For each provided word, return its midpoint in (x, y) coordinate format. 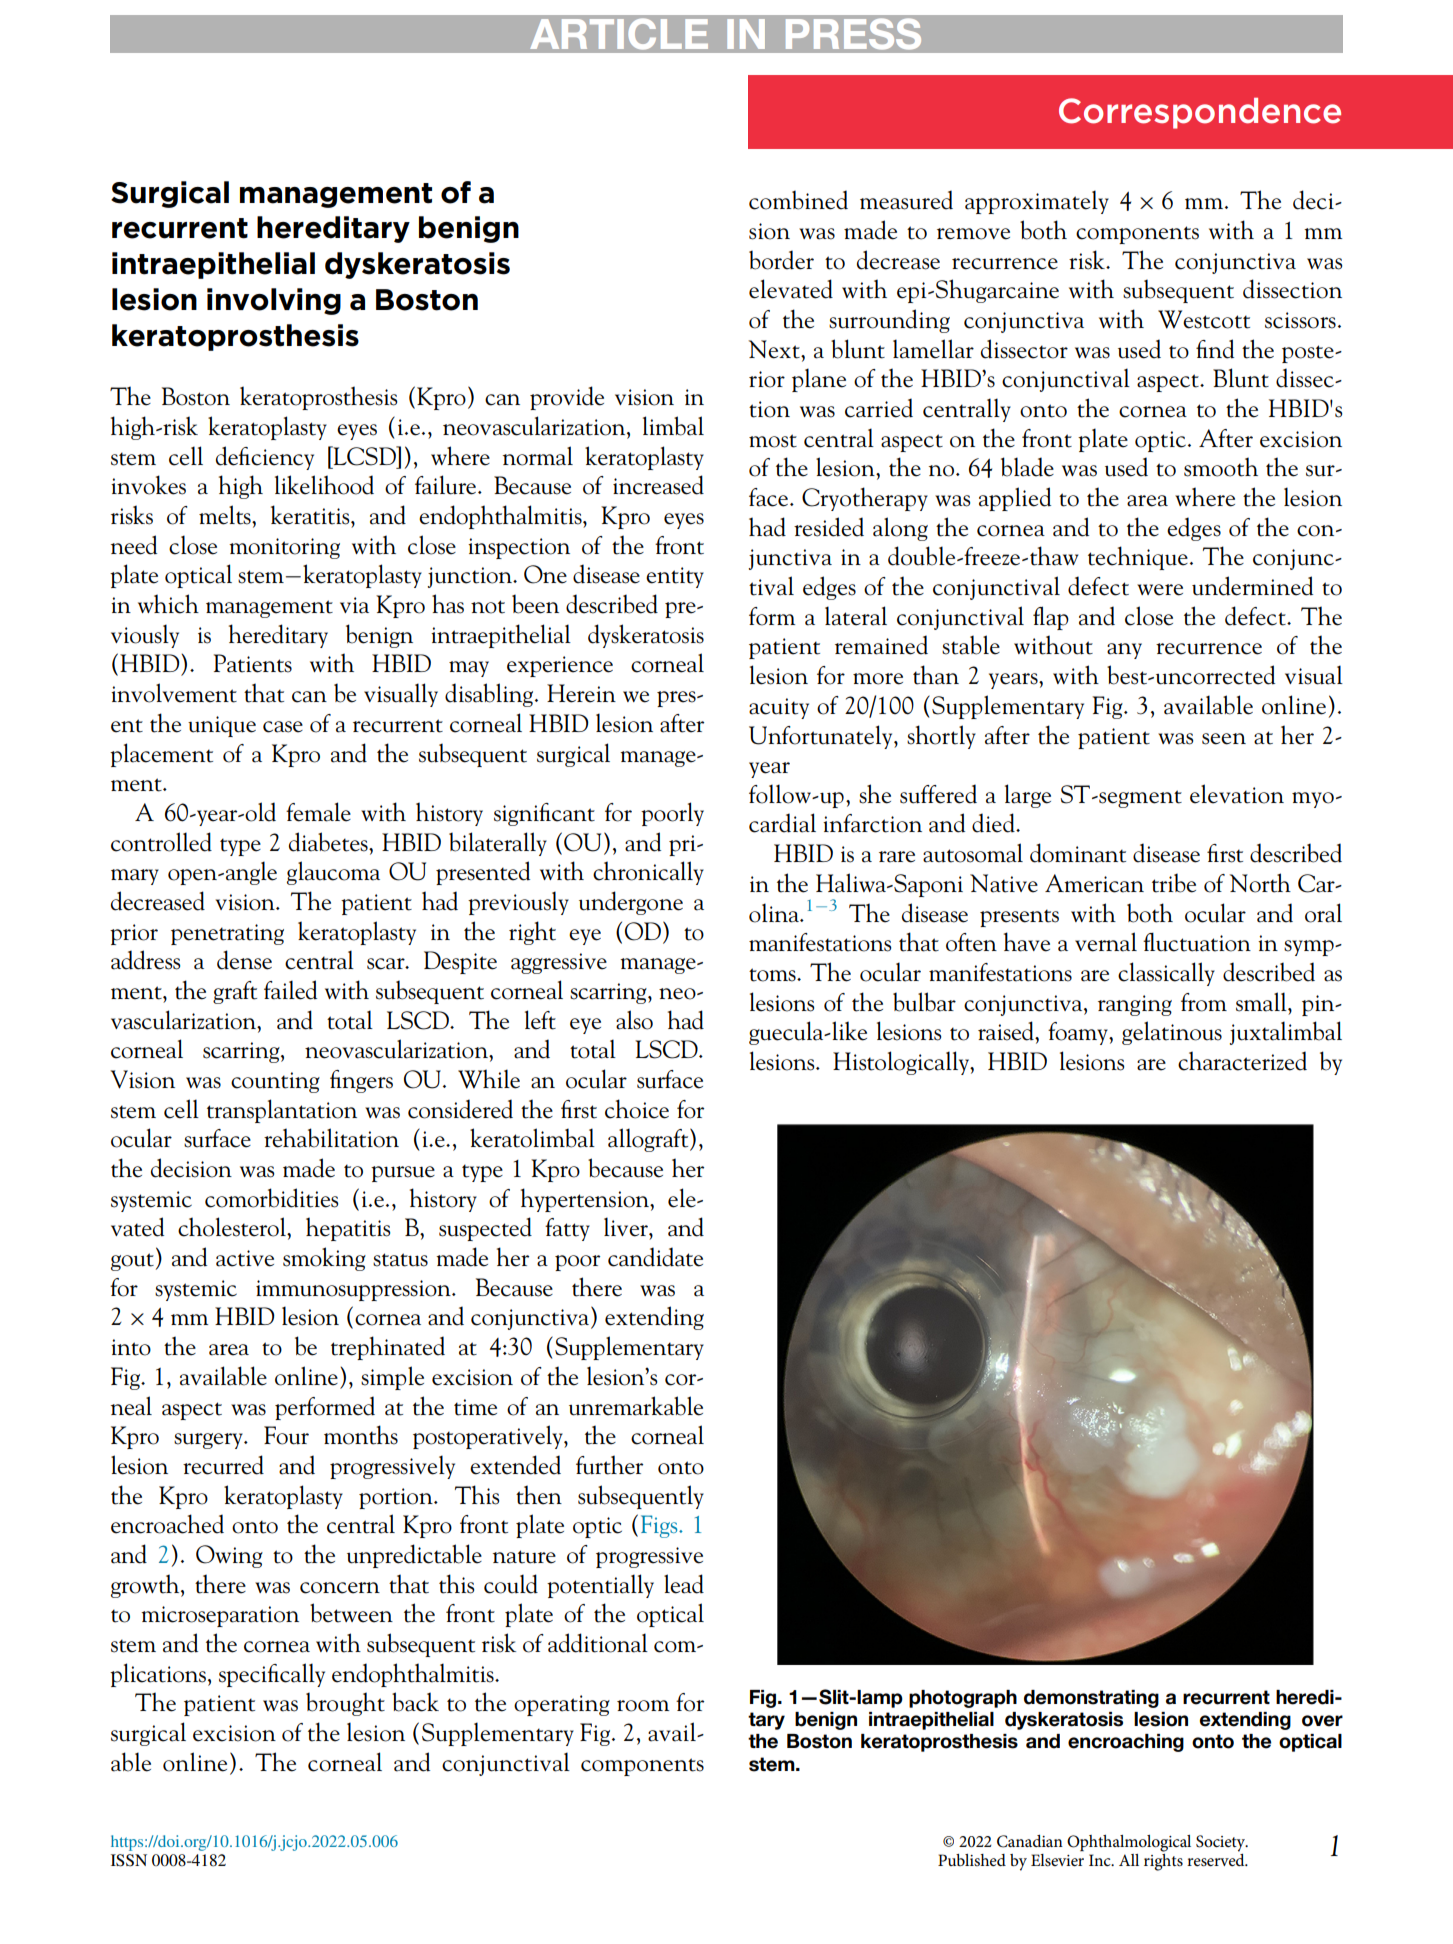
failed (290, 990)
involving (274, 301)
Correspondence (1200, 113)
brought (345, 1704)
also (634, 1020)
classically (1166, 974)
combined (798, 200)
